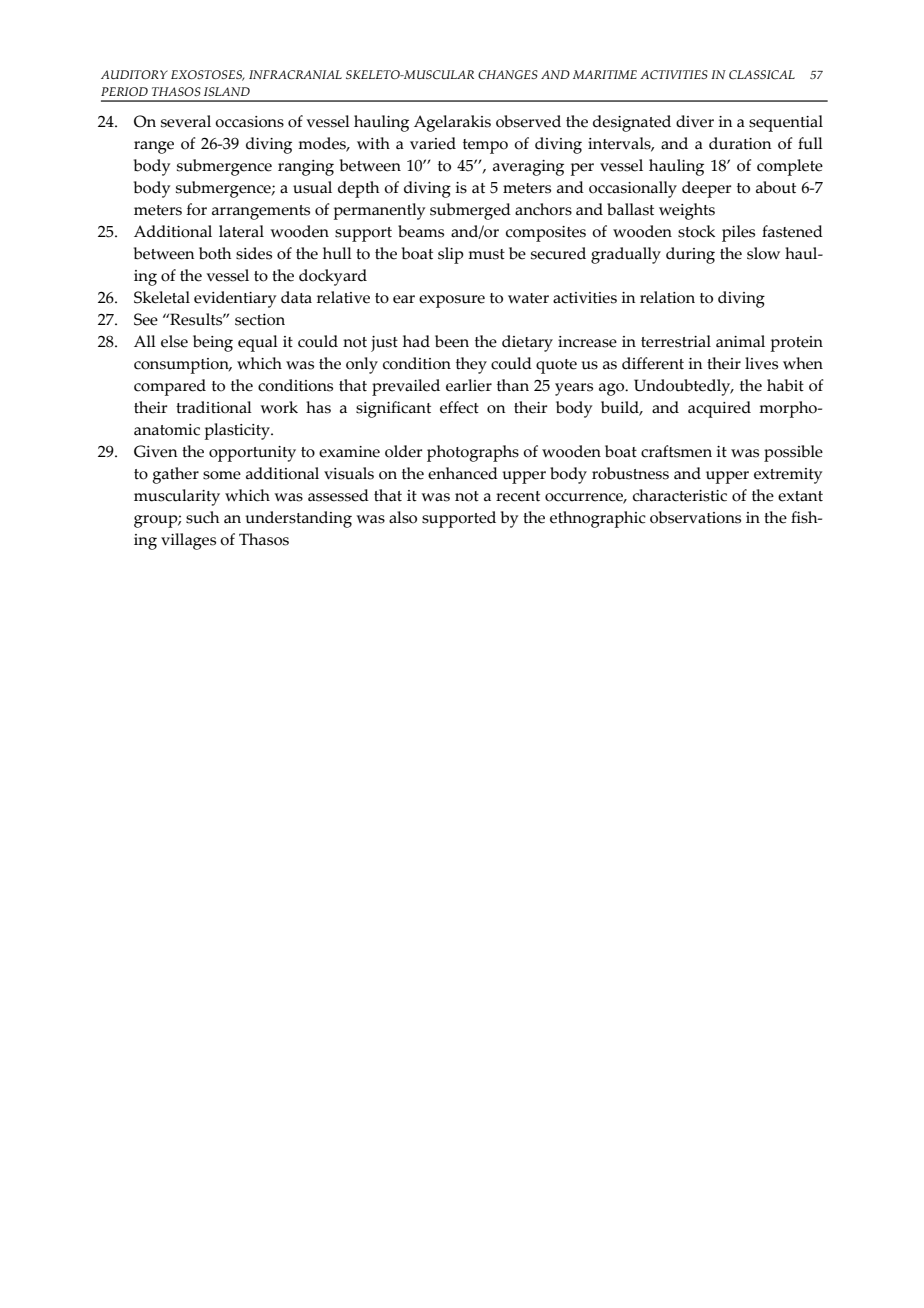 The width and height of the document is (924, 1308). I want to click on averaging, so click(528, 168).
